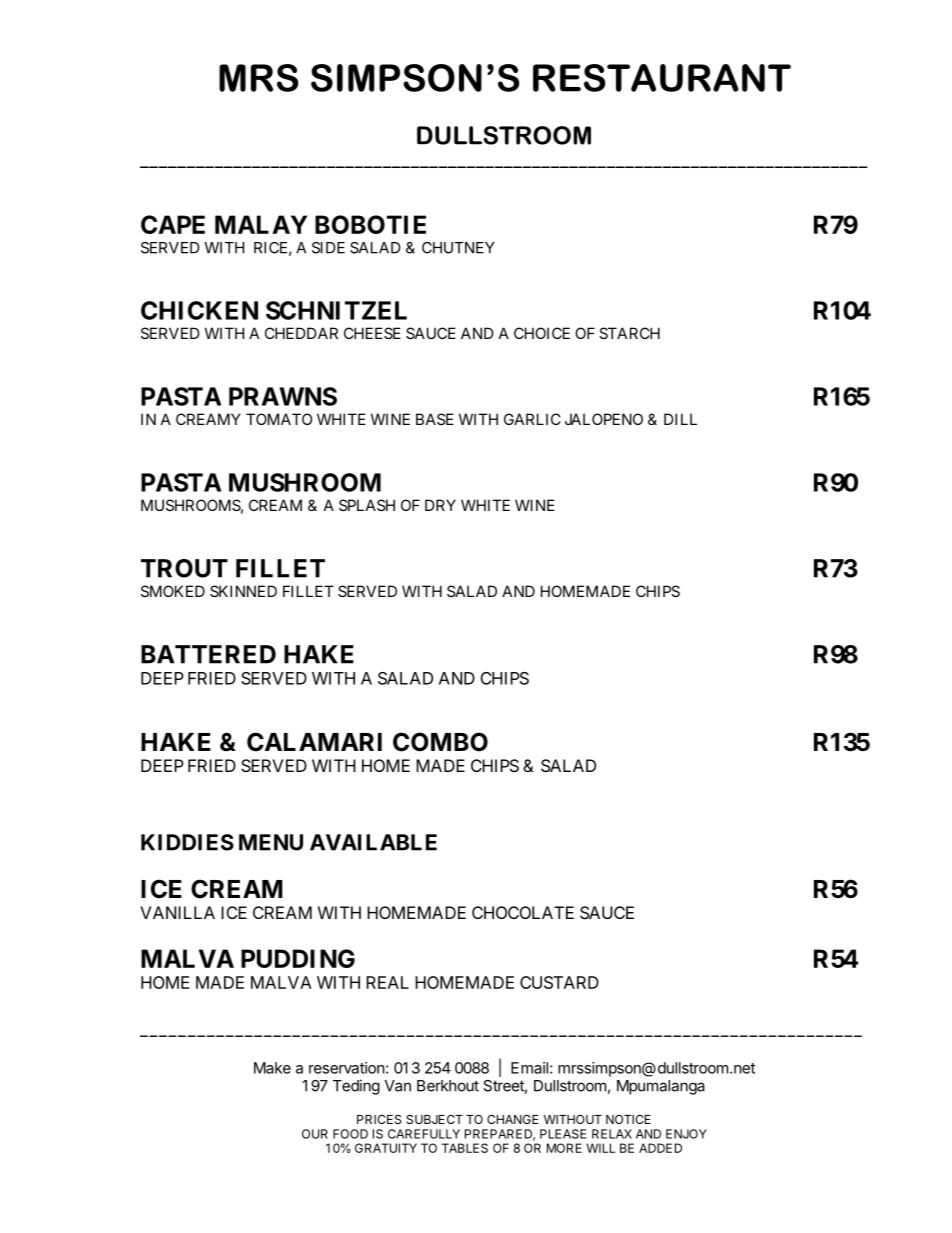  What do you see at coordinates (440, 505) in the screenshot?
I see `DRY` at bounding box center [440, 505].
